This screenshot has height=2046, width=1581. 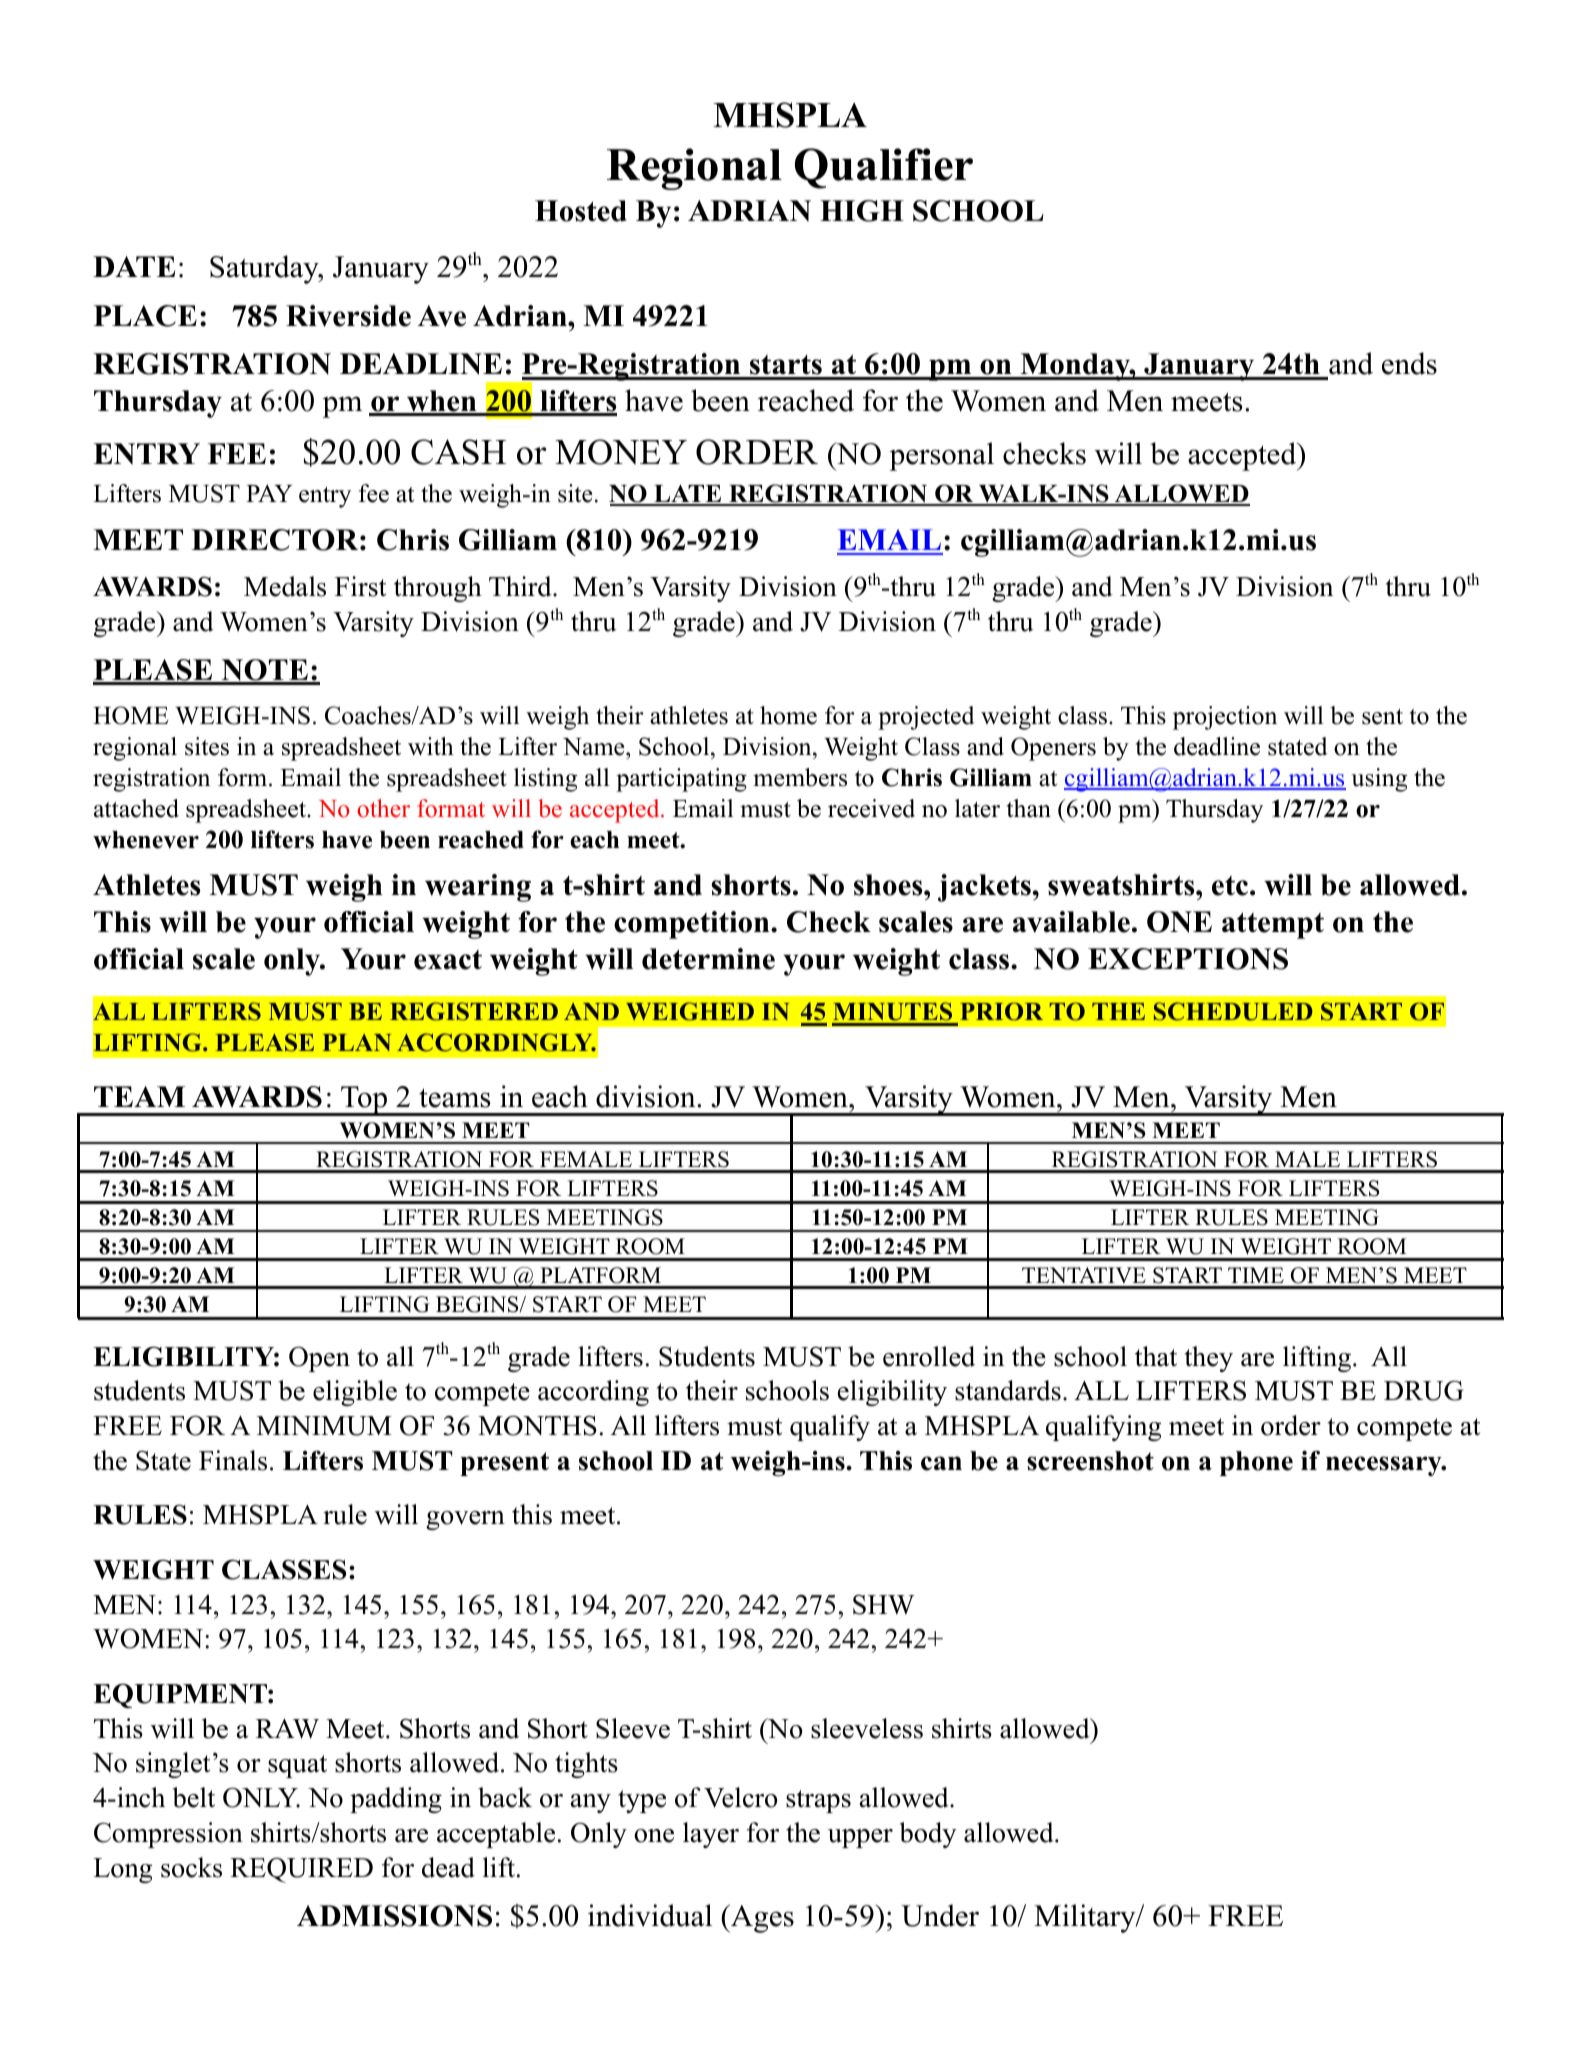 I want to click on layer, so click(x=711, y=1835).
